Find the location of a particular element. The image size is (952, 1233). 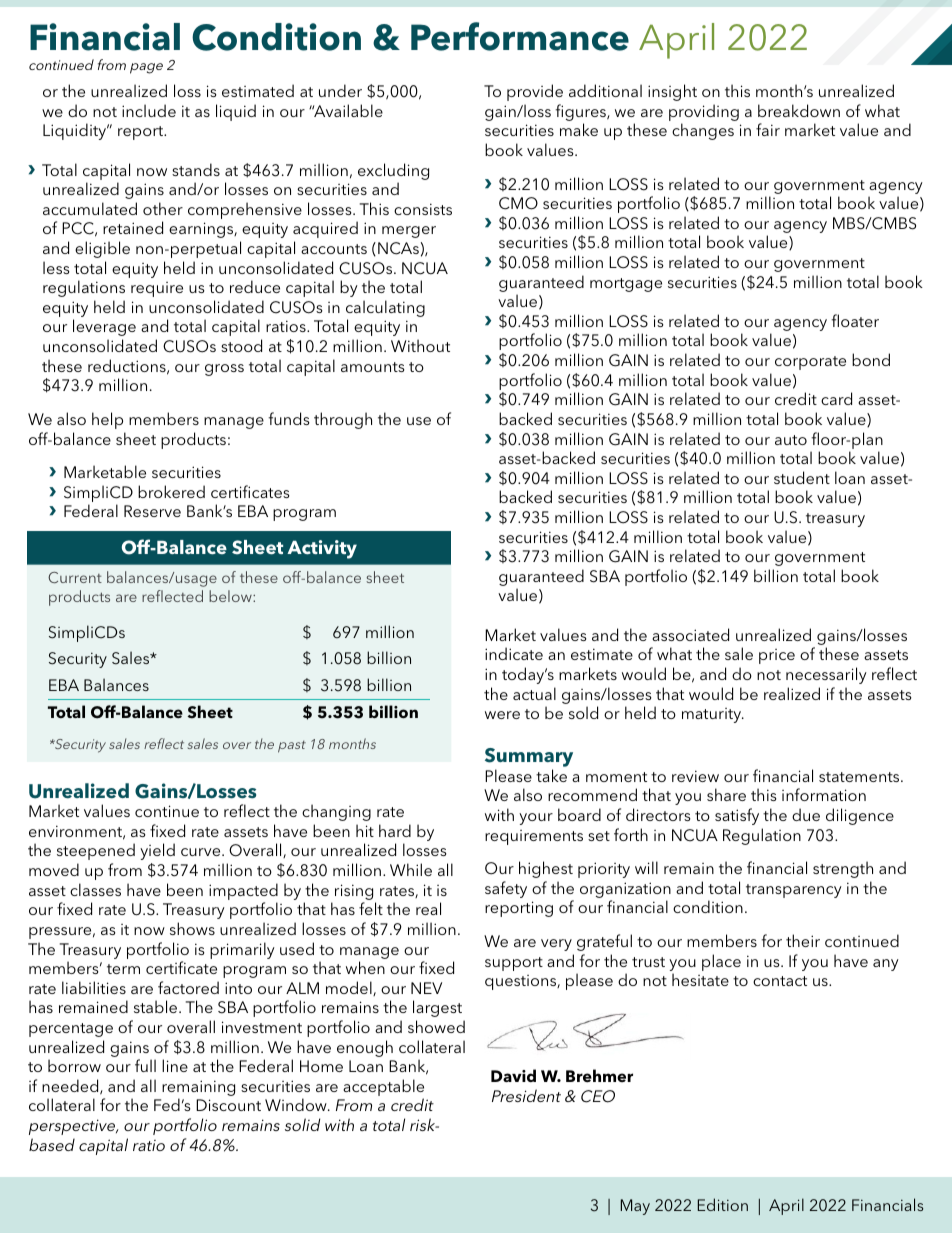

leverage is located at coordinates (104, 327).
